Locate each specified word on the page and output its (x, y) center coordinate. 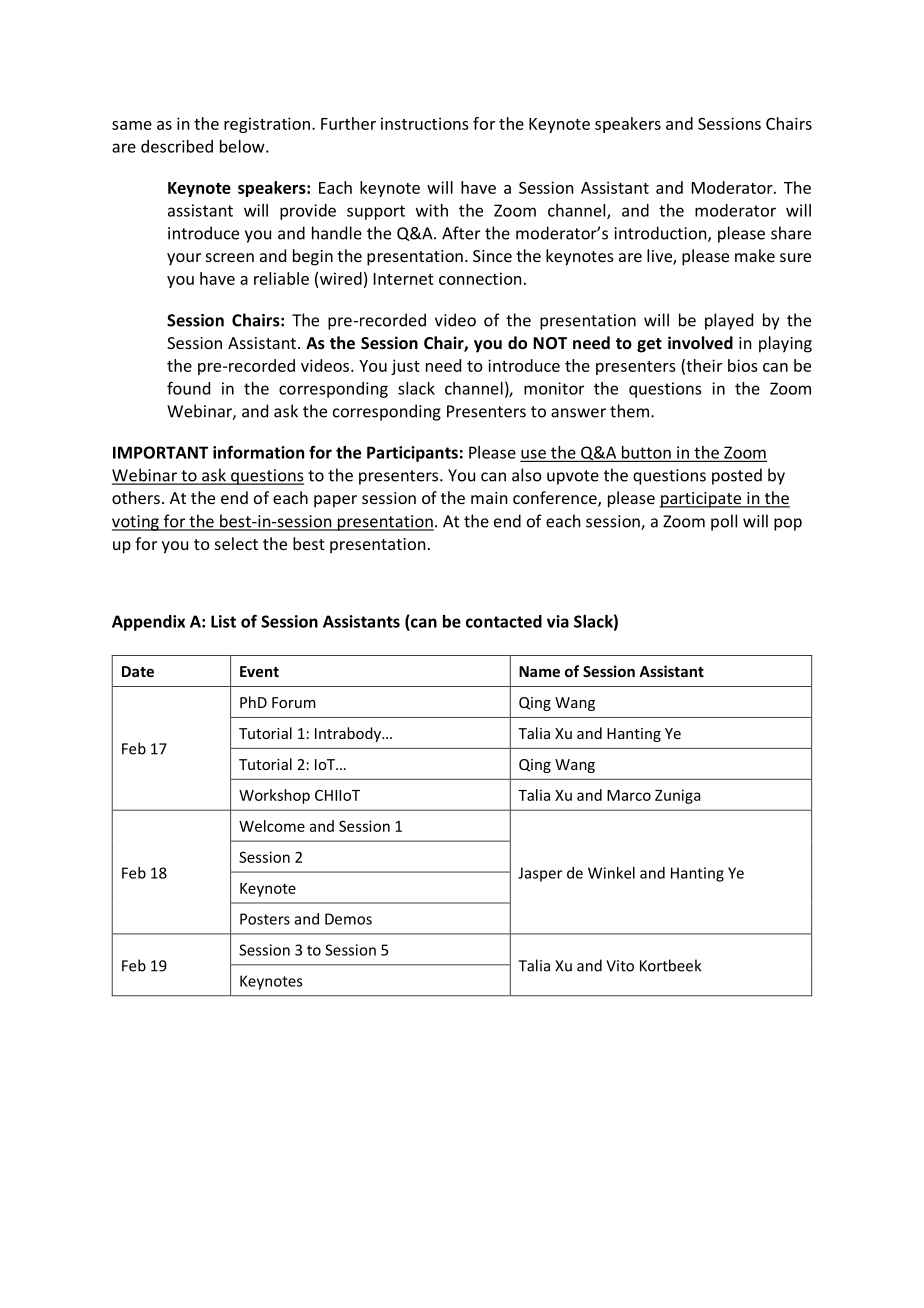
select (236, 543)
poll (724, 522)
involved (700, 342)
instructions (425, 123)
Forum (294, 702)
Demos (348, 919)
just (405, 367)
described (177, 146)
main (489, 498)
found (188, 388)
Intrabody (349, 734)
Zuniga (678, 796)
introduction (662, 234)
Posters (265, 919)
